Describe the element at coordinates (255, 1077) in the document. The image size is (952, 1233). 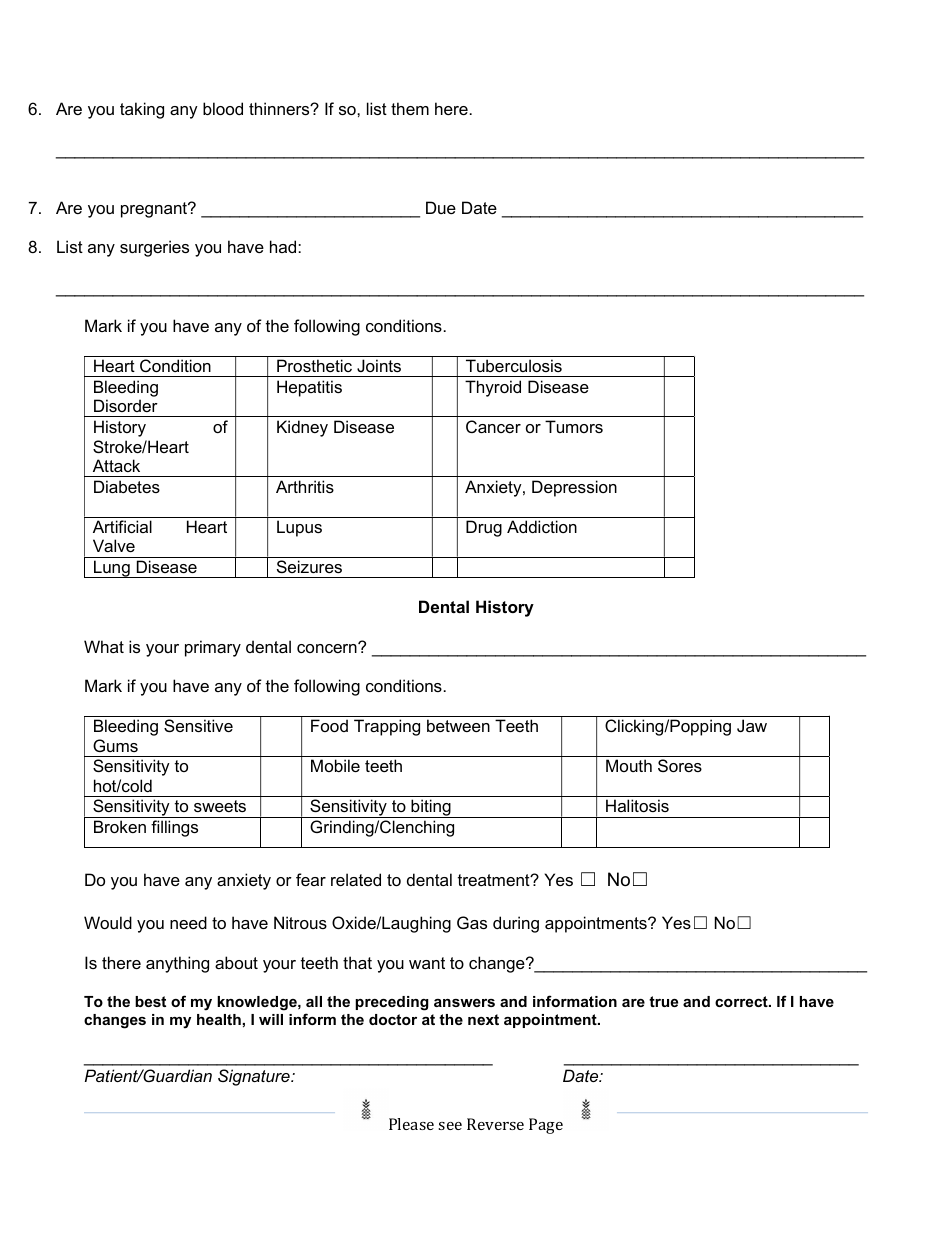
I see `Signature` at that location.
